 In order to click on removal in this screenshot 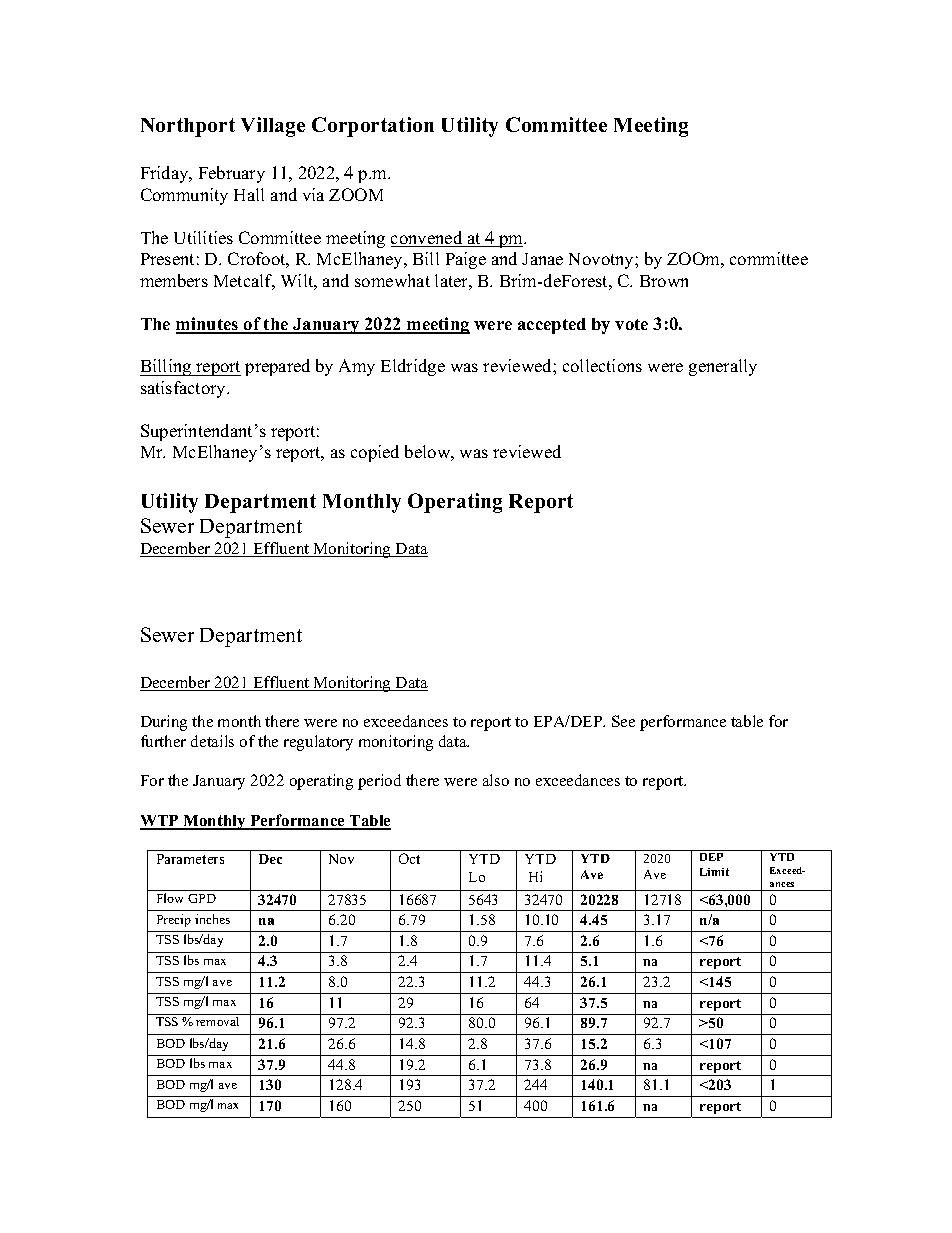, I will do `click(217, 1021)`.
